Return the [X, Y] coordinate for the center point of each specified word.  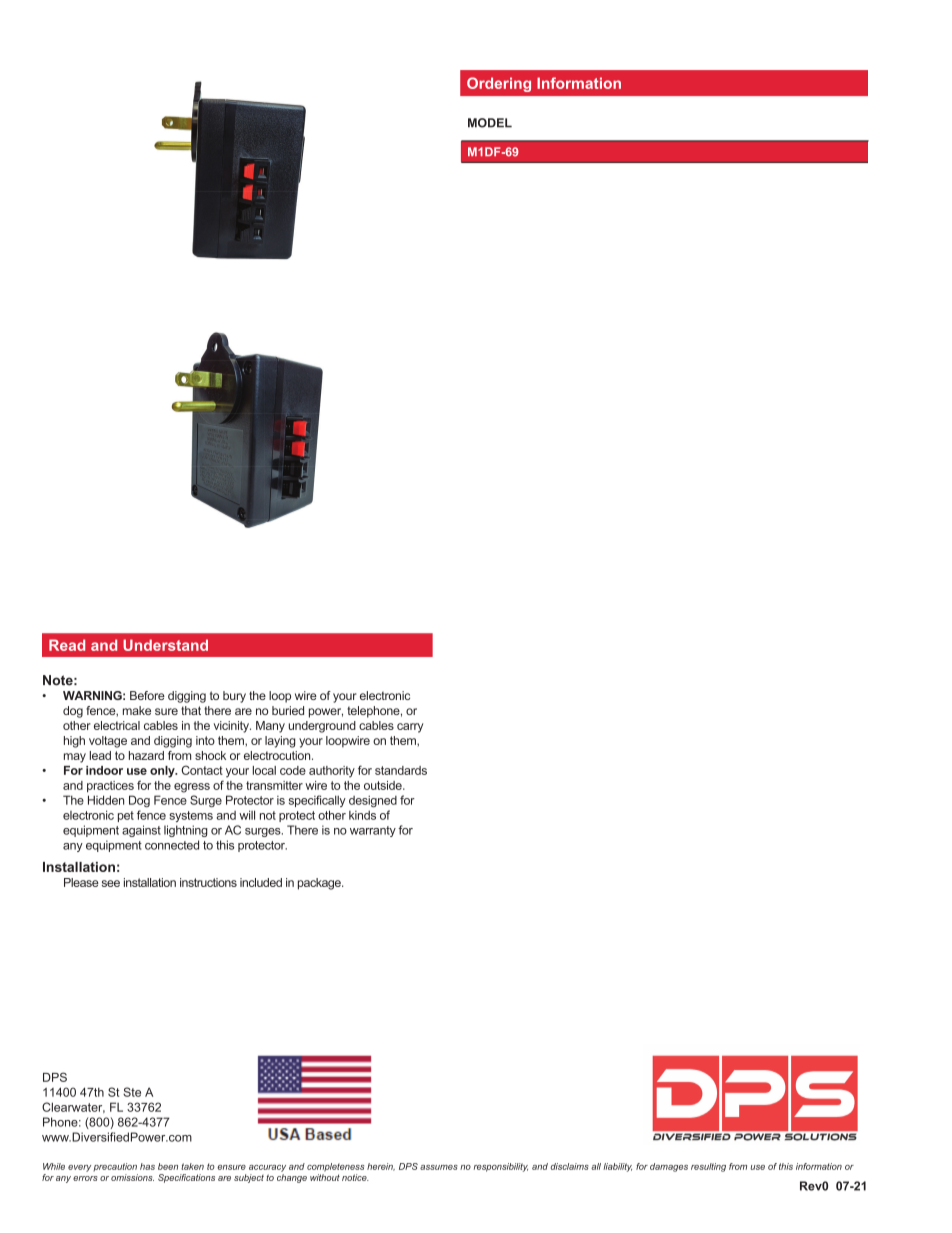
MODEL [490, 123]
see [111, 883]
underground [322, 727]
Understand [165, 645]
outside [384, 785]
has [147, 1166]
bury [234, 697]
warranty [373, 831]
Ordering [499, 84]
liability [617, 1167]
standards [401, 770]
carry [410, 728]
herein [381, 1167]
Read [67, 645]
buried [288, 710]
